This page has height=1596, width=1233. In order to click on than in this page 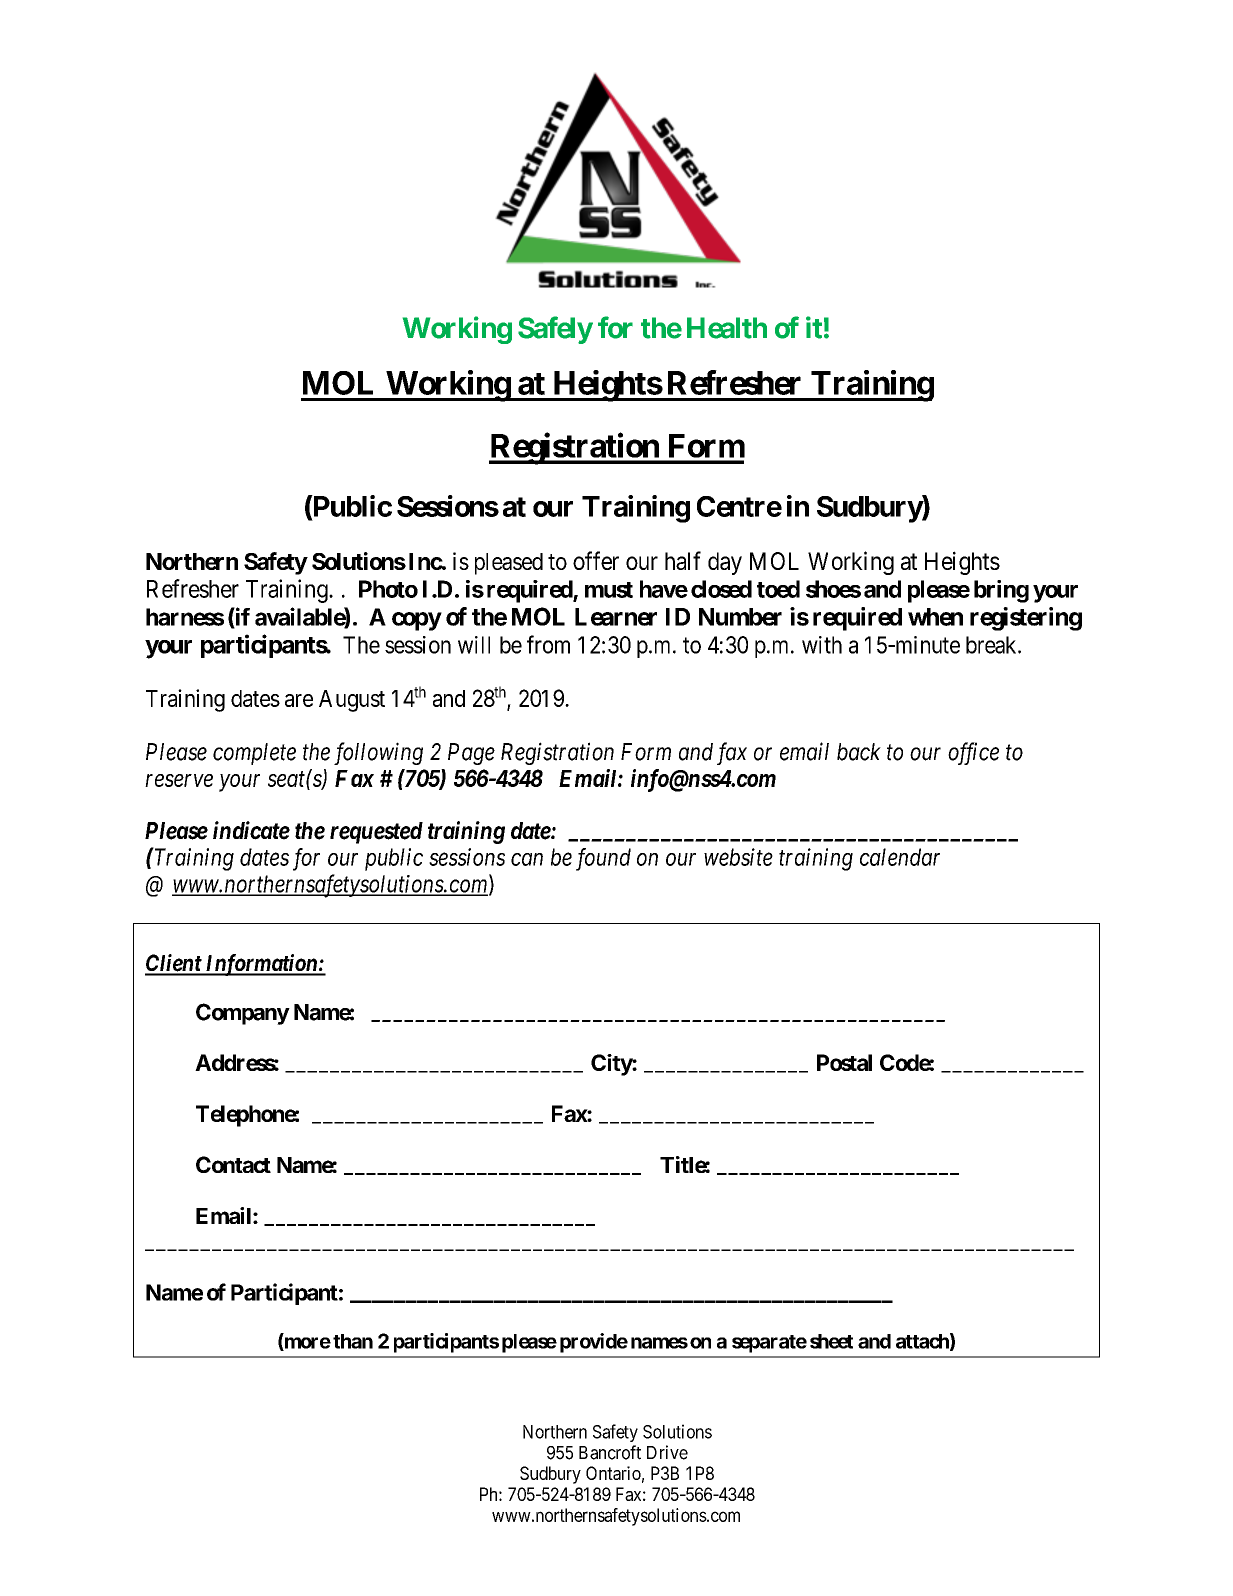, I will do `click(353, 1341)`.
